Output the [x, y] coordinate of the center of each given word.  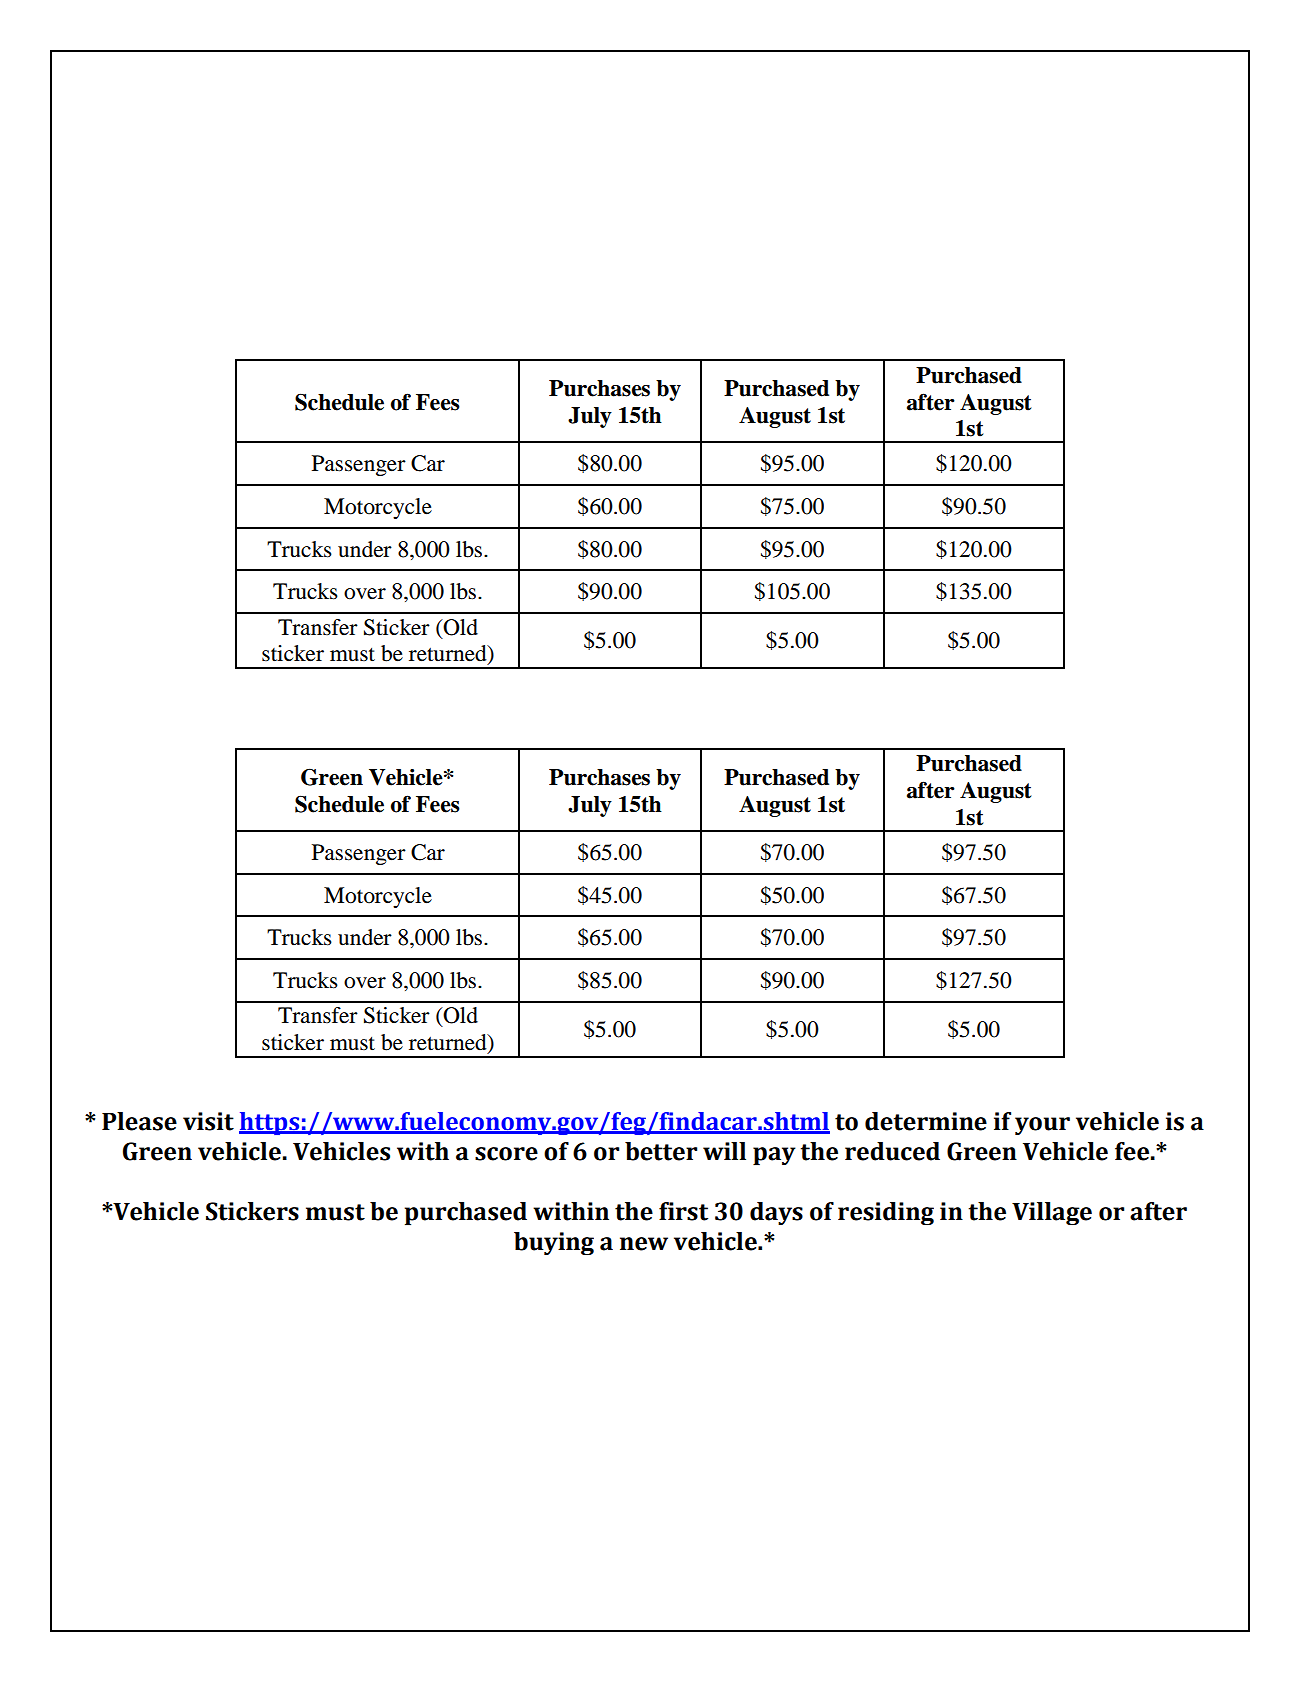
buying [554, 1243]
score [506, 1154]
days [776, 1213]
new [644, 1244]
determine [926, 1121]
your [1042, 1126]
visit [208, 1121]
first [683, 1211]
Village [1052, 1214]
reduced [892, 1151]
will [724, 1151]
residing [886, 1213]
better [661, 1151]
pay [774, 1156]
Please [139, 1121]
